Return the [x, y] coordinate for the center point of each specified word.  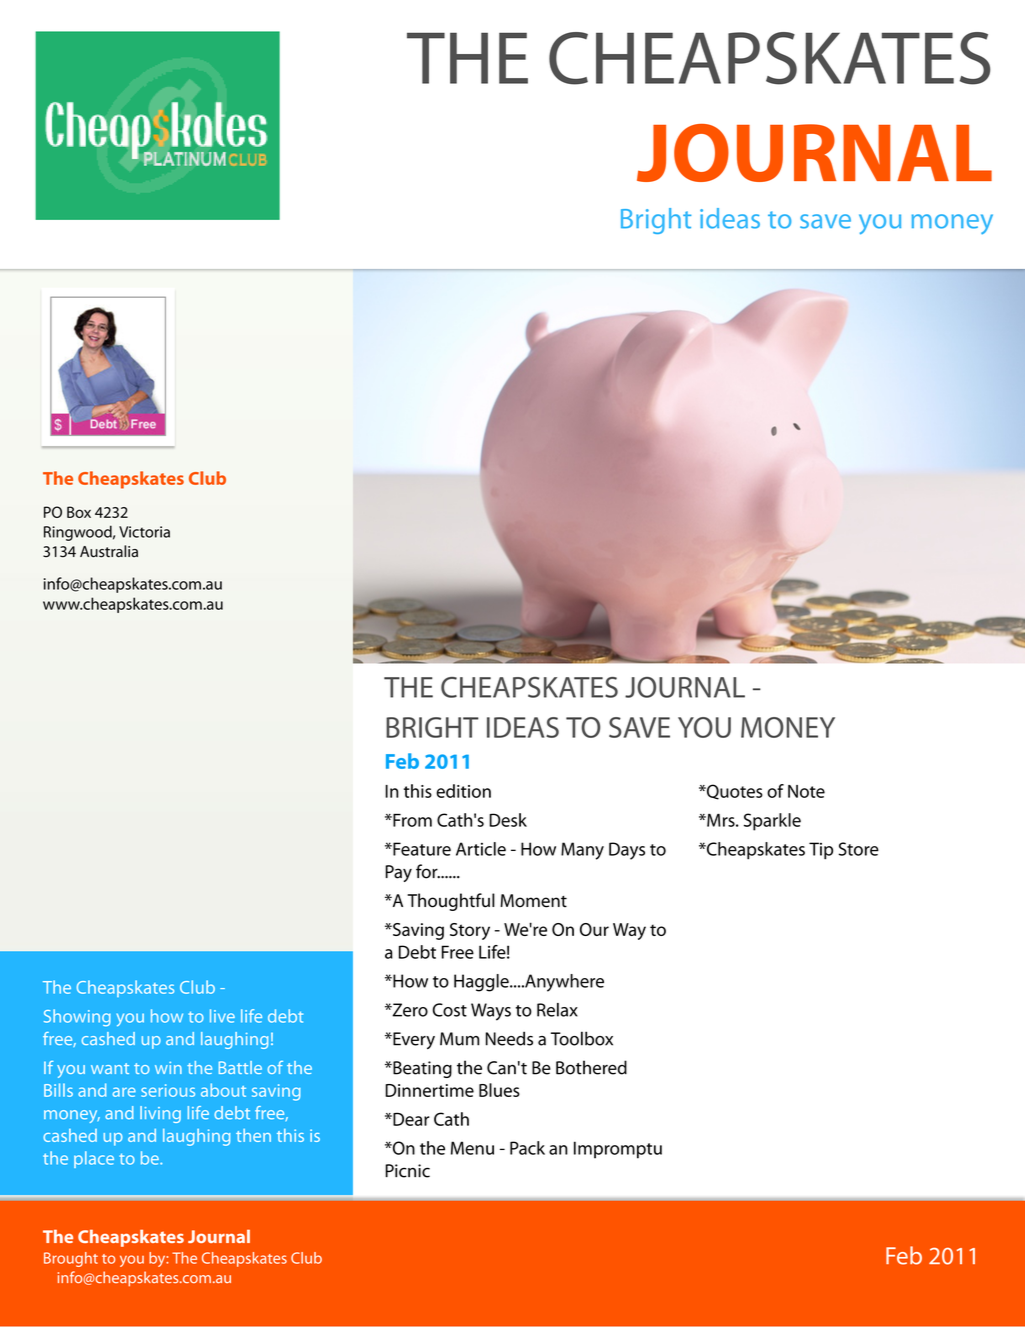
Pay [398, 873]
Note [806, 791]
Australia [109, 551]
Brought [71, 1259]
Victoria [144, 532]
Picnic [407, 1171]
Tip [821, 851]
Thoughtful [451, 902]
